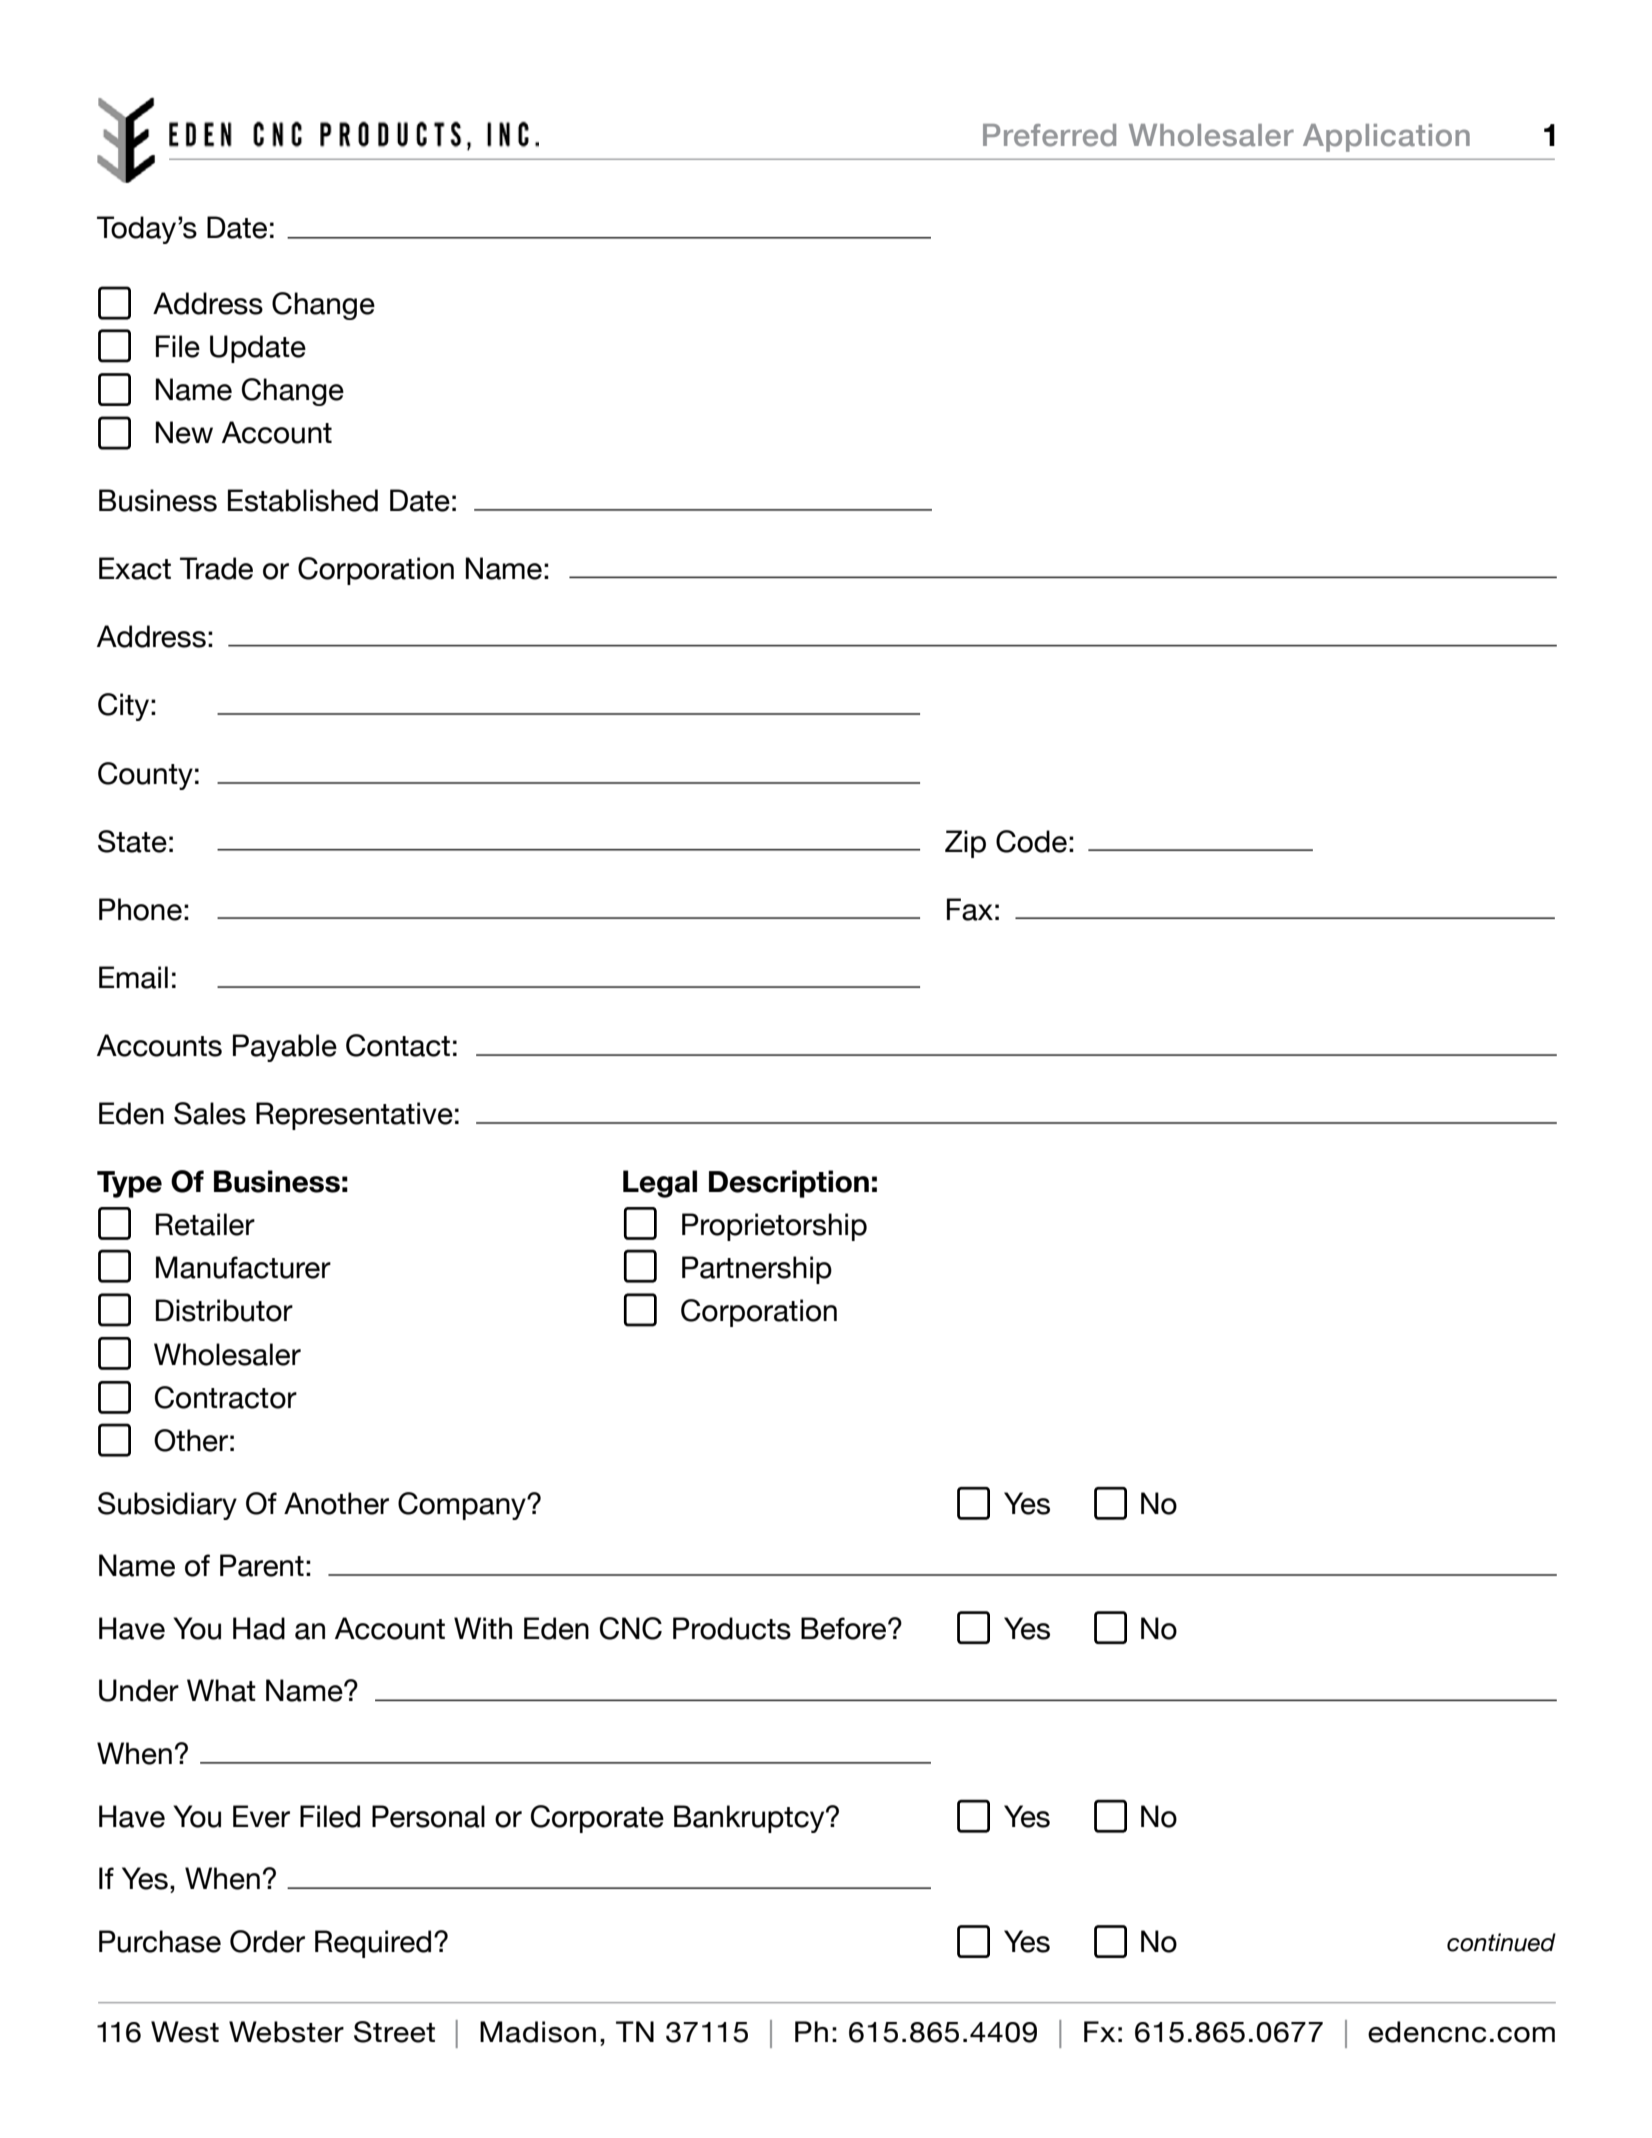 Image resolution: width=1652 pixels, height=2138 pixels. Describe the element at coordinates (184, 432) in the image. I see `New` at that location.
